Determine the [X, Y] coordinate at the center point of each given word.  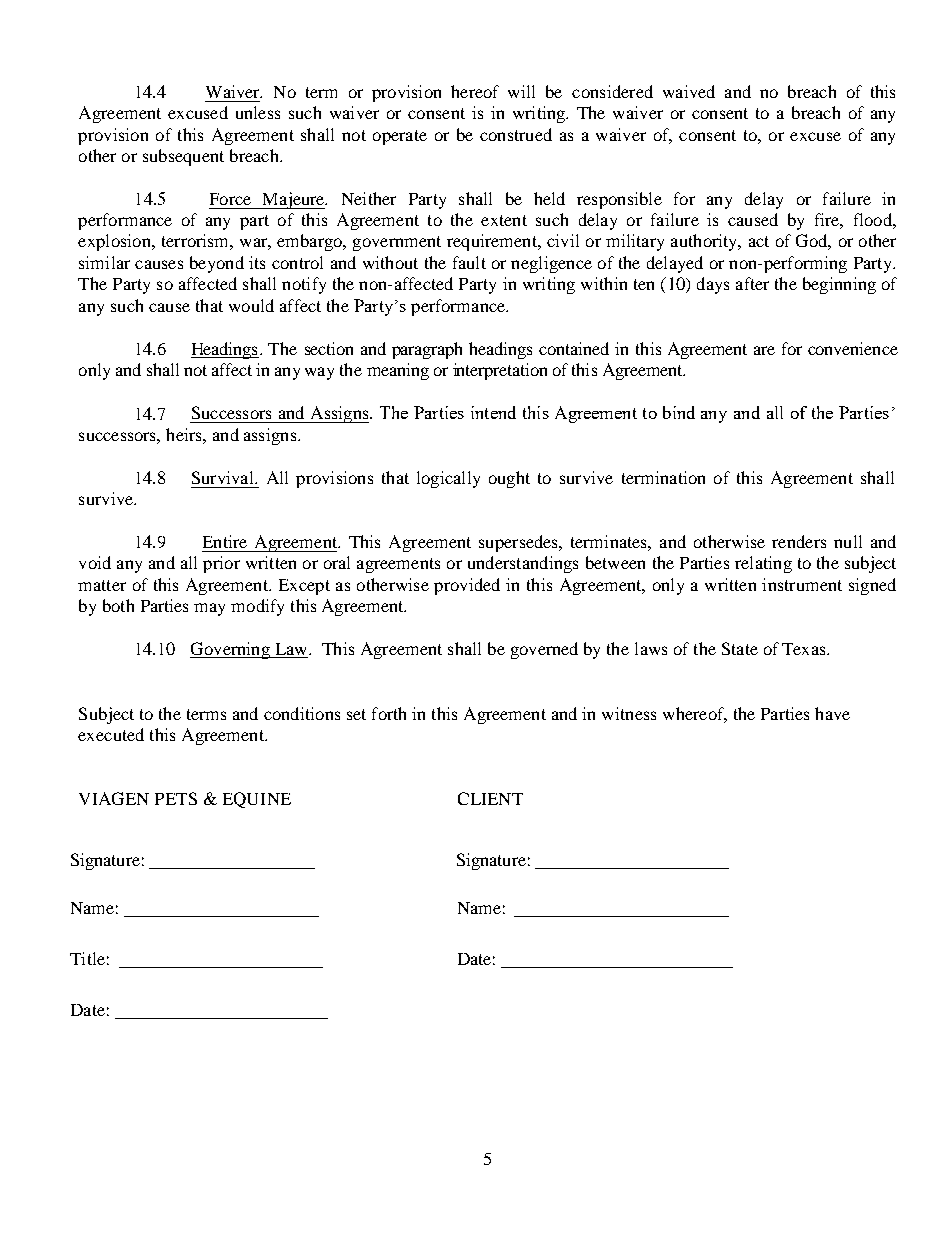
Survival [224, 477]
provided [467, 586]
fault [469, 262]
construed [516, 134]
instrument [802, 584]
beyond [217, 264]
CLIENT [490, 798]
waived [689, 91]
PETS [176, 798]
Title [87, 958]
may [209, 609]
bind [679, 412]
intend [493, 412]
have [832, 713]
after [752, 283]
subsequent [183, 157]
